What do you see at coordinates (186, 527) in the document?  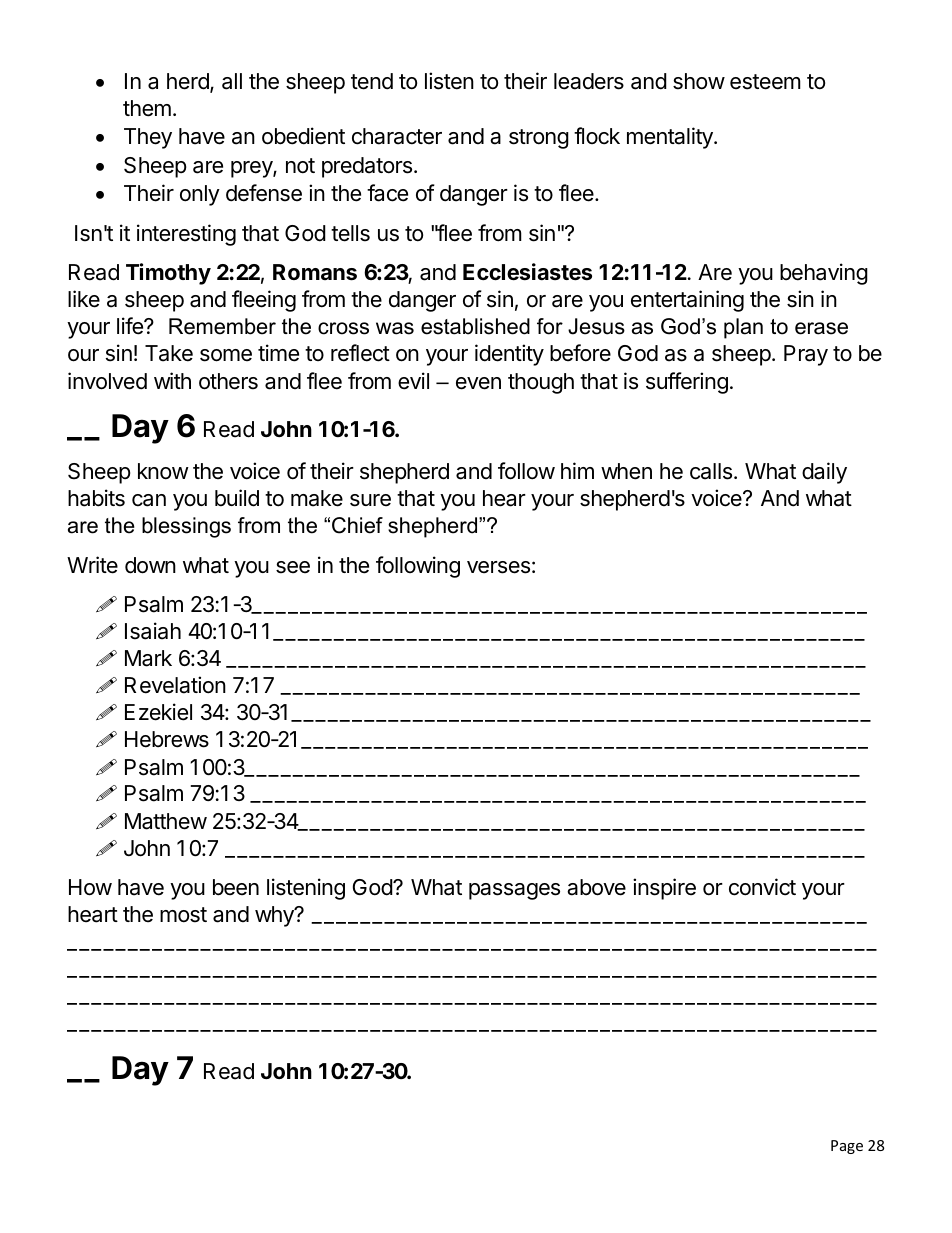 I see `blessings` at bounding box center [186, 527].
